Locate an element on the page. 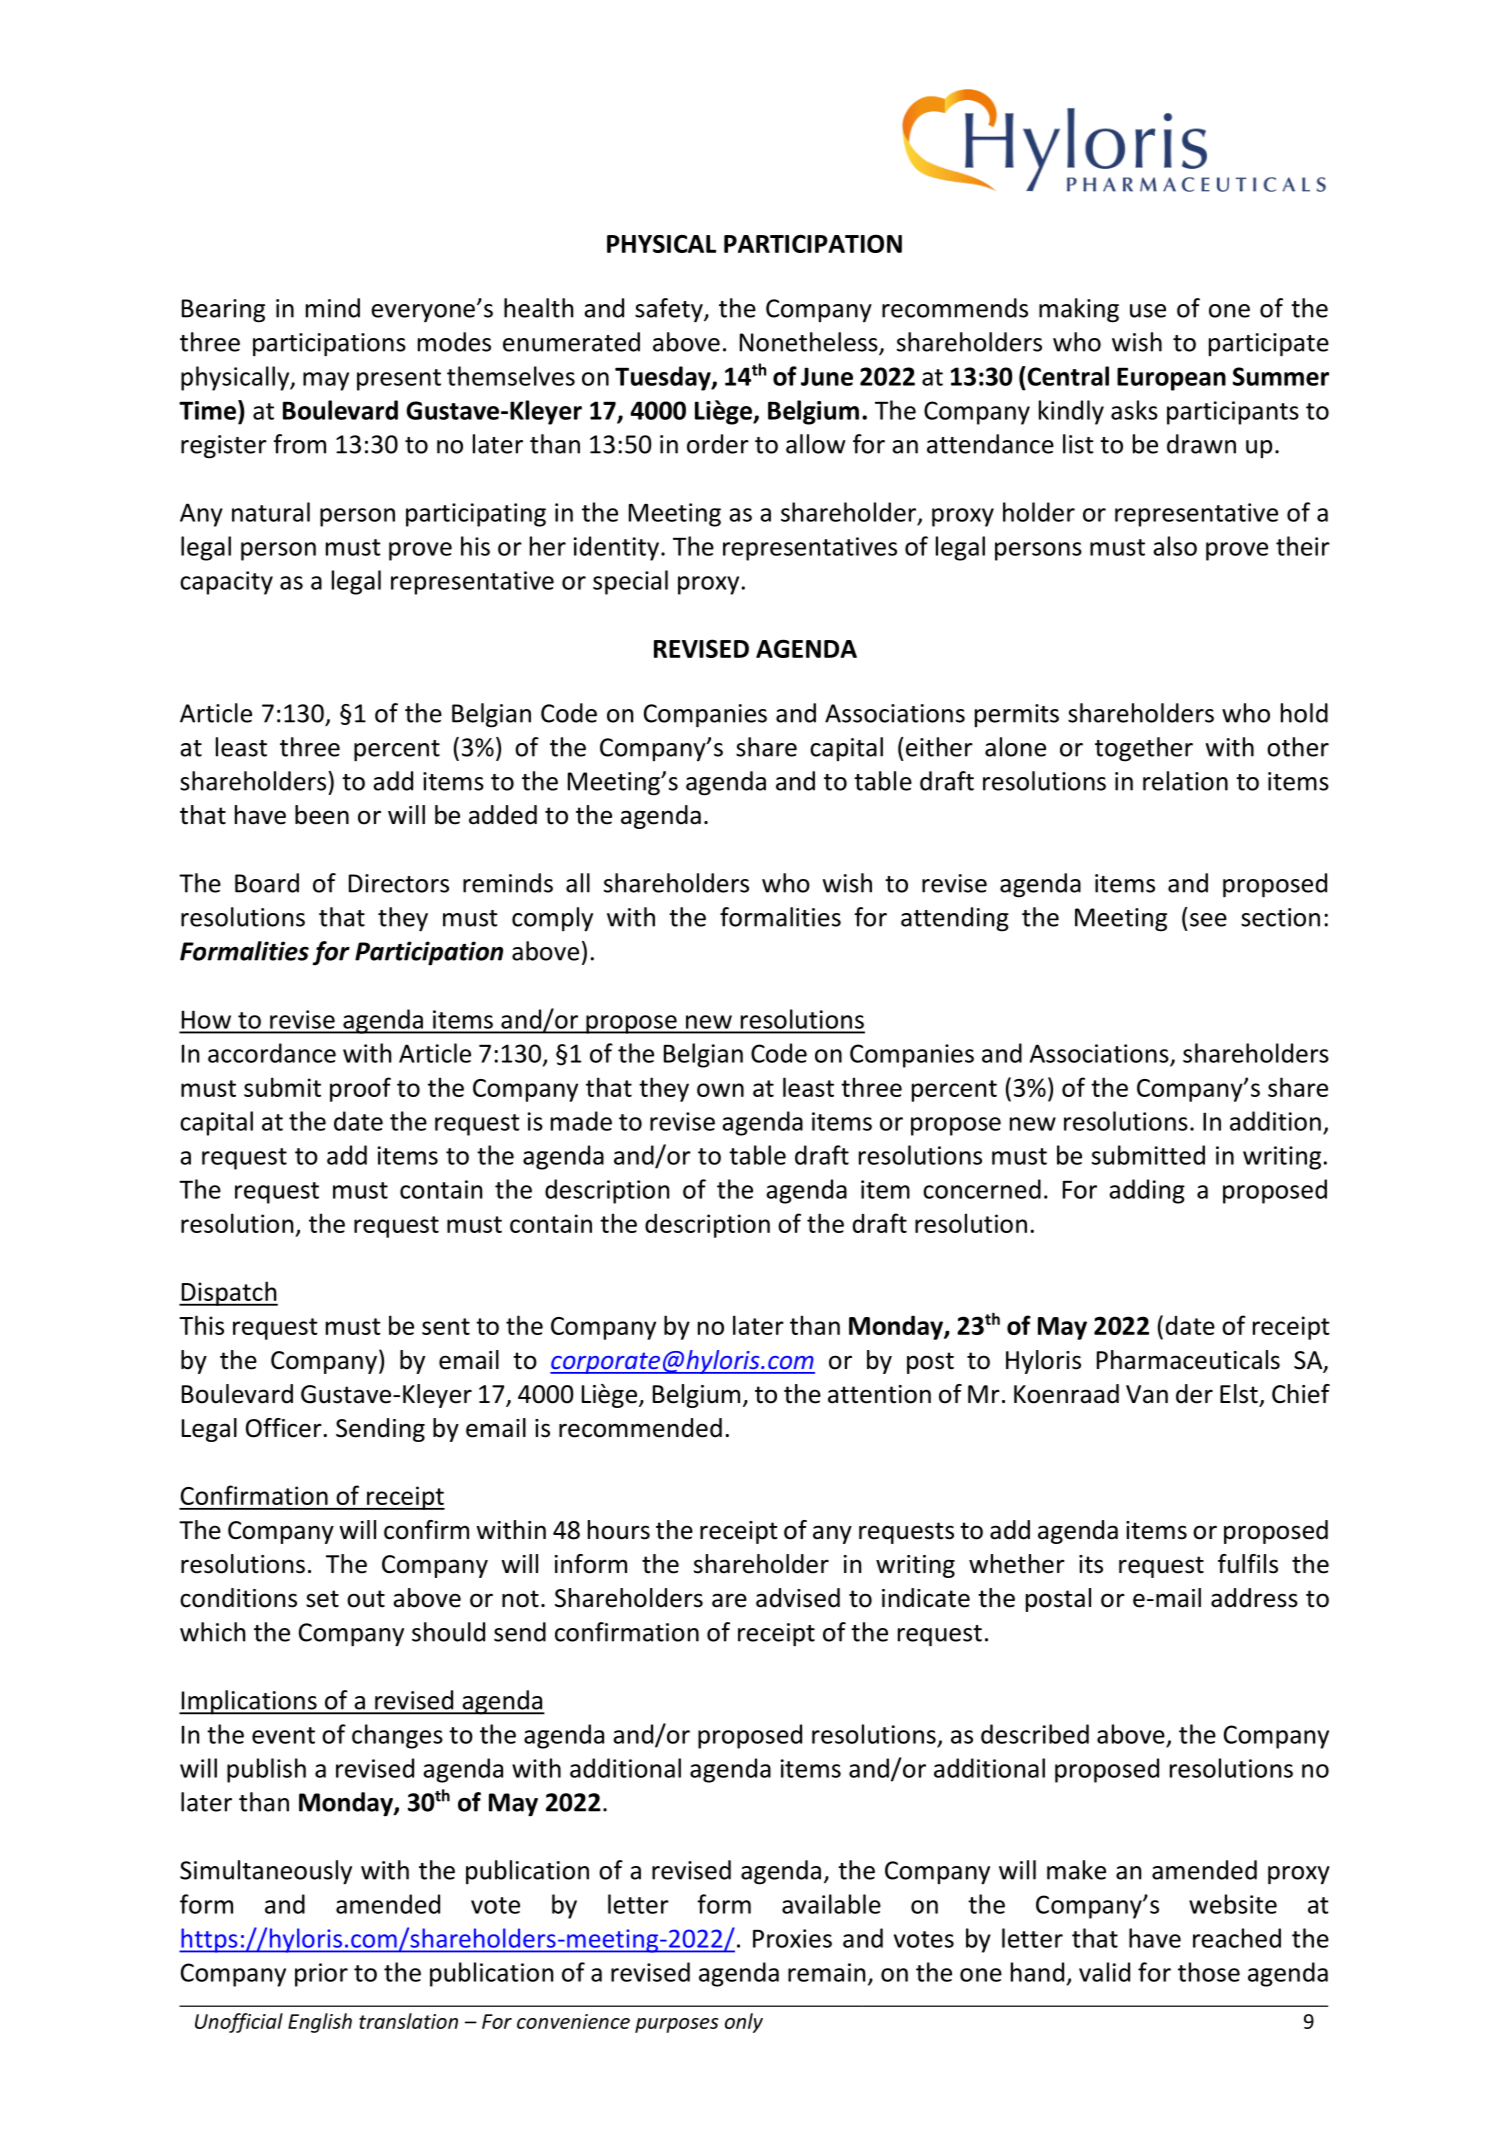 The height and width of the page is (2134, 1509). European is located at coordinates (1171, 379).
